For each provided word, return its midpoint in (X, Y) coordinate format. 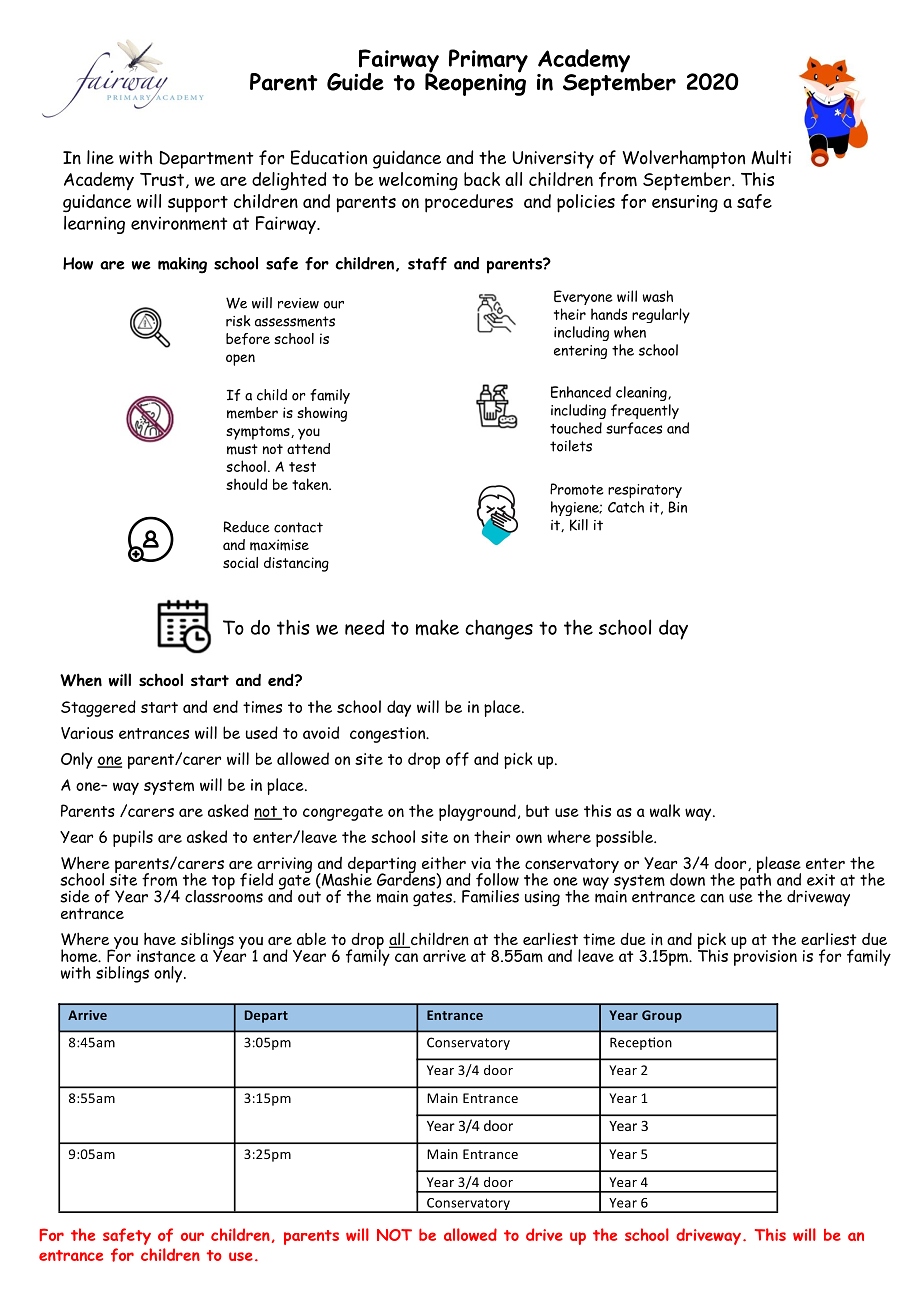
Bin (677, 507)
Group (662, 1016)
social (240, 562)
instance (166, 956)
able (311, 938)
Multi (771, 157)
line (100, 157)
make (437, 627)
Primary (488, 62)
